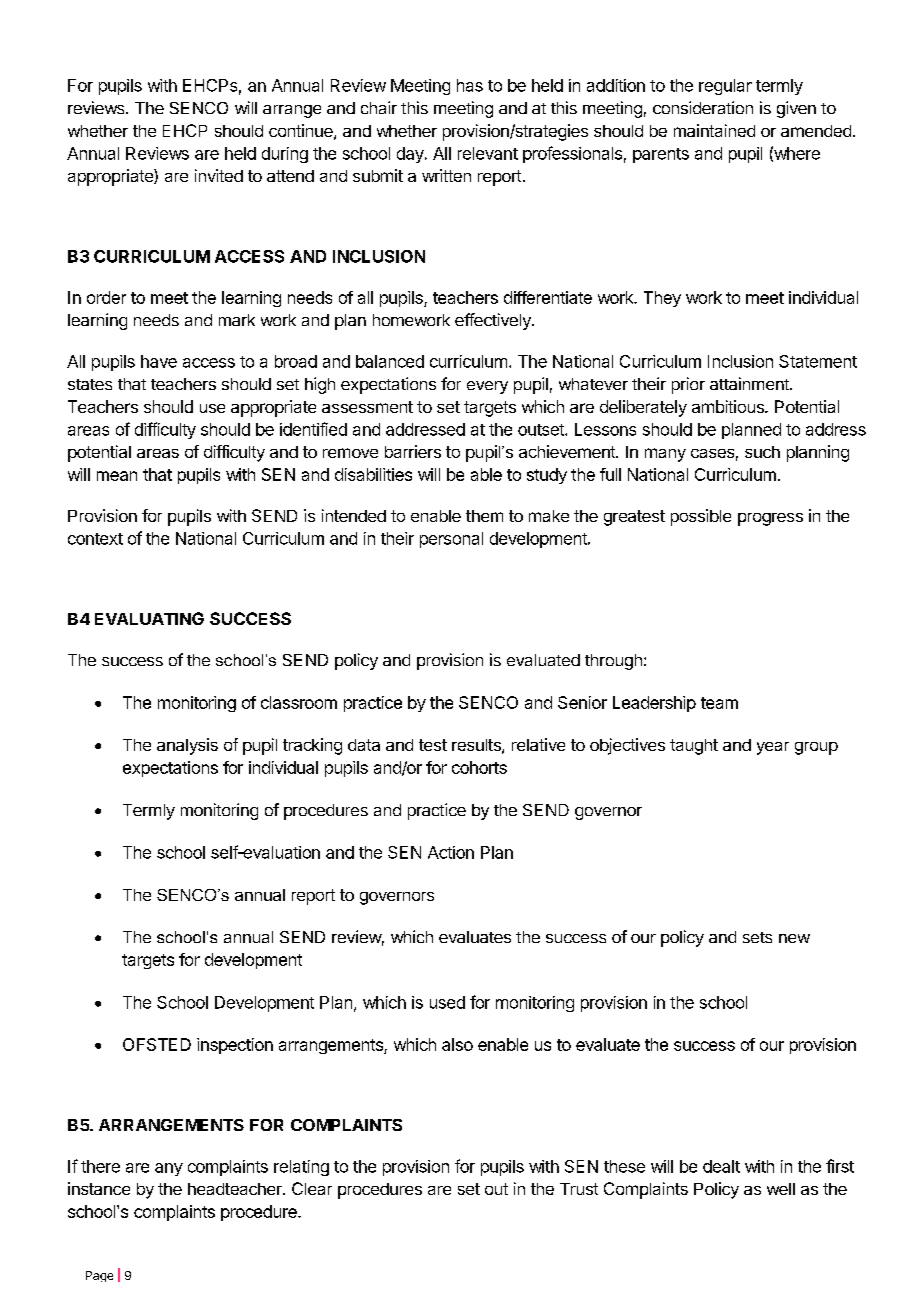  What do you see at coordinates (451, 852) in the page?
I see `Action` at bounding box center [451, 852].
